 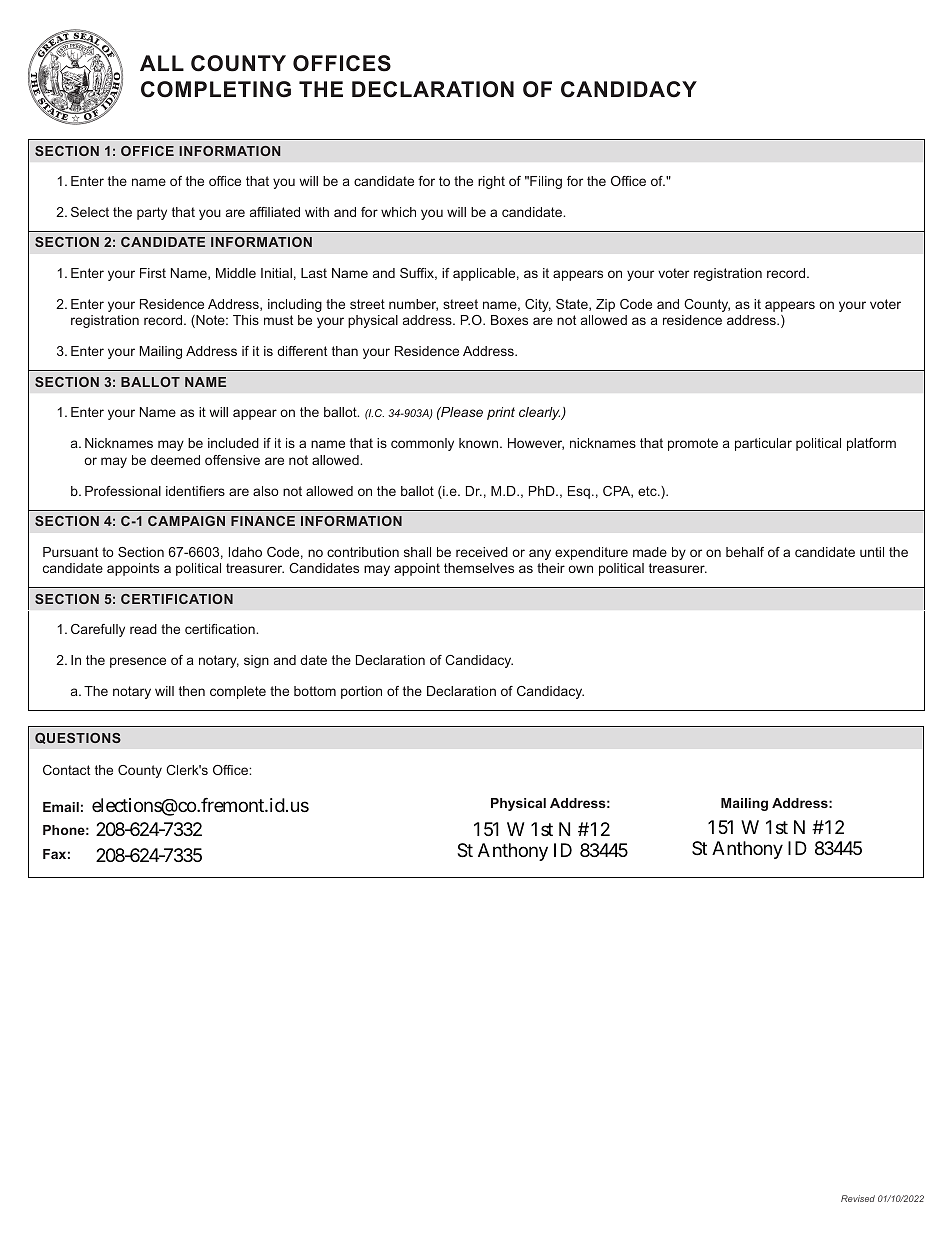 I want to click on Contact, so click(x=66, y=770).
